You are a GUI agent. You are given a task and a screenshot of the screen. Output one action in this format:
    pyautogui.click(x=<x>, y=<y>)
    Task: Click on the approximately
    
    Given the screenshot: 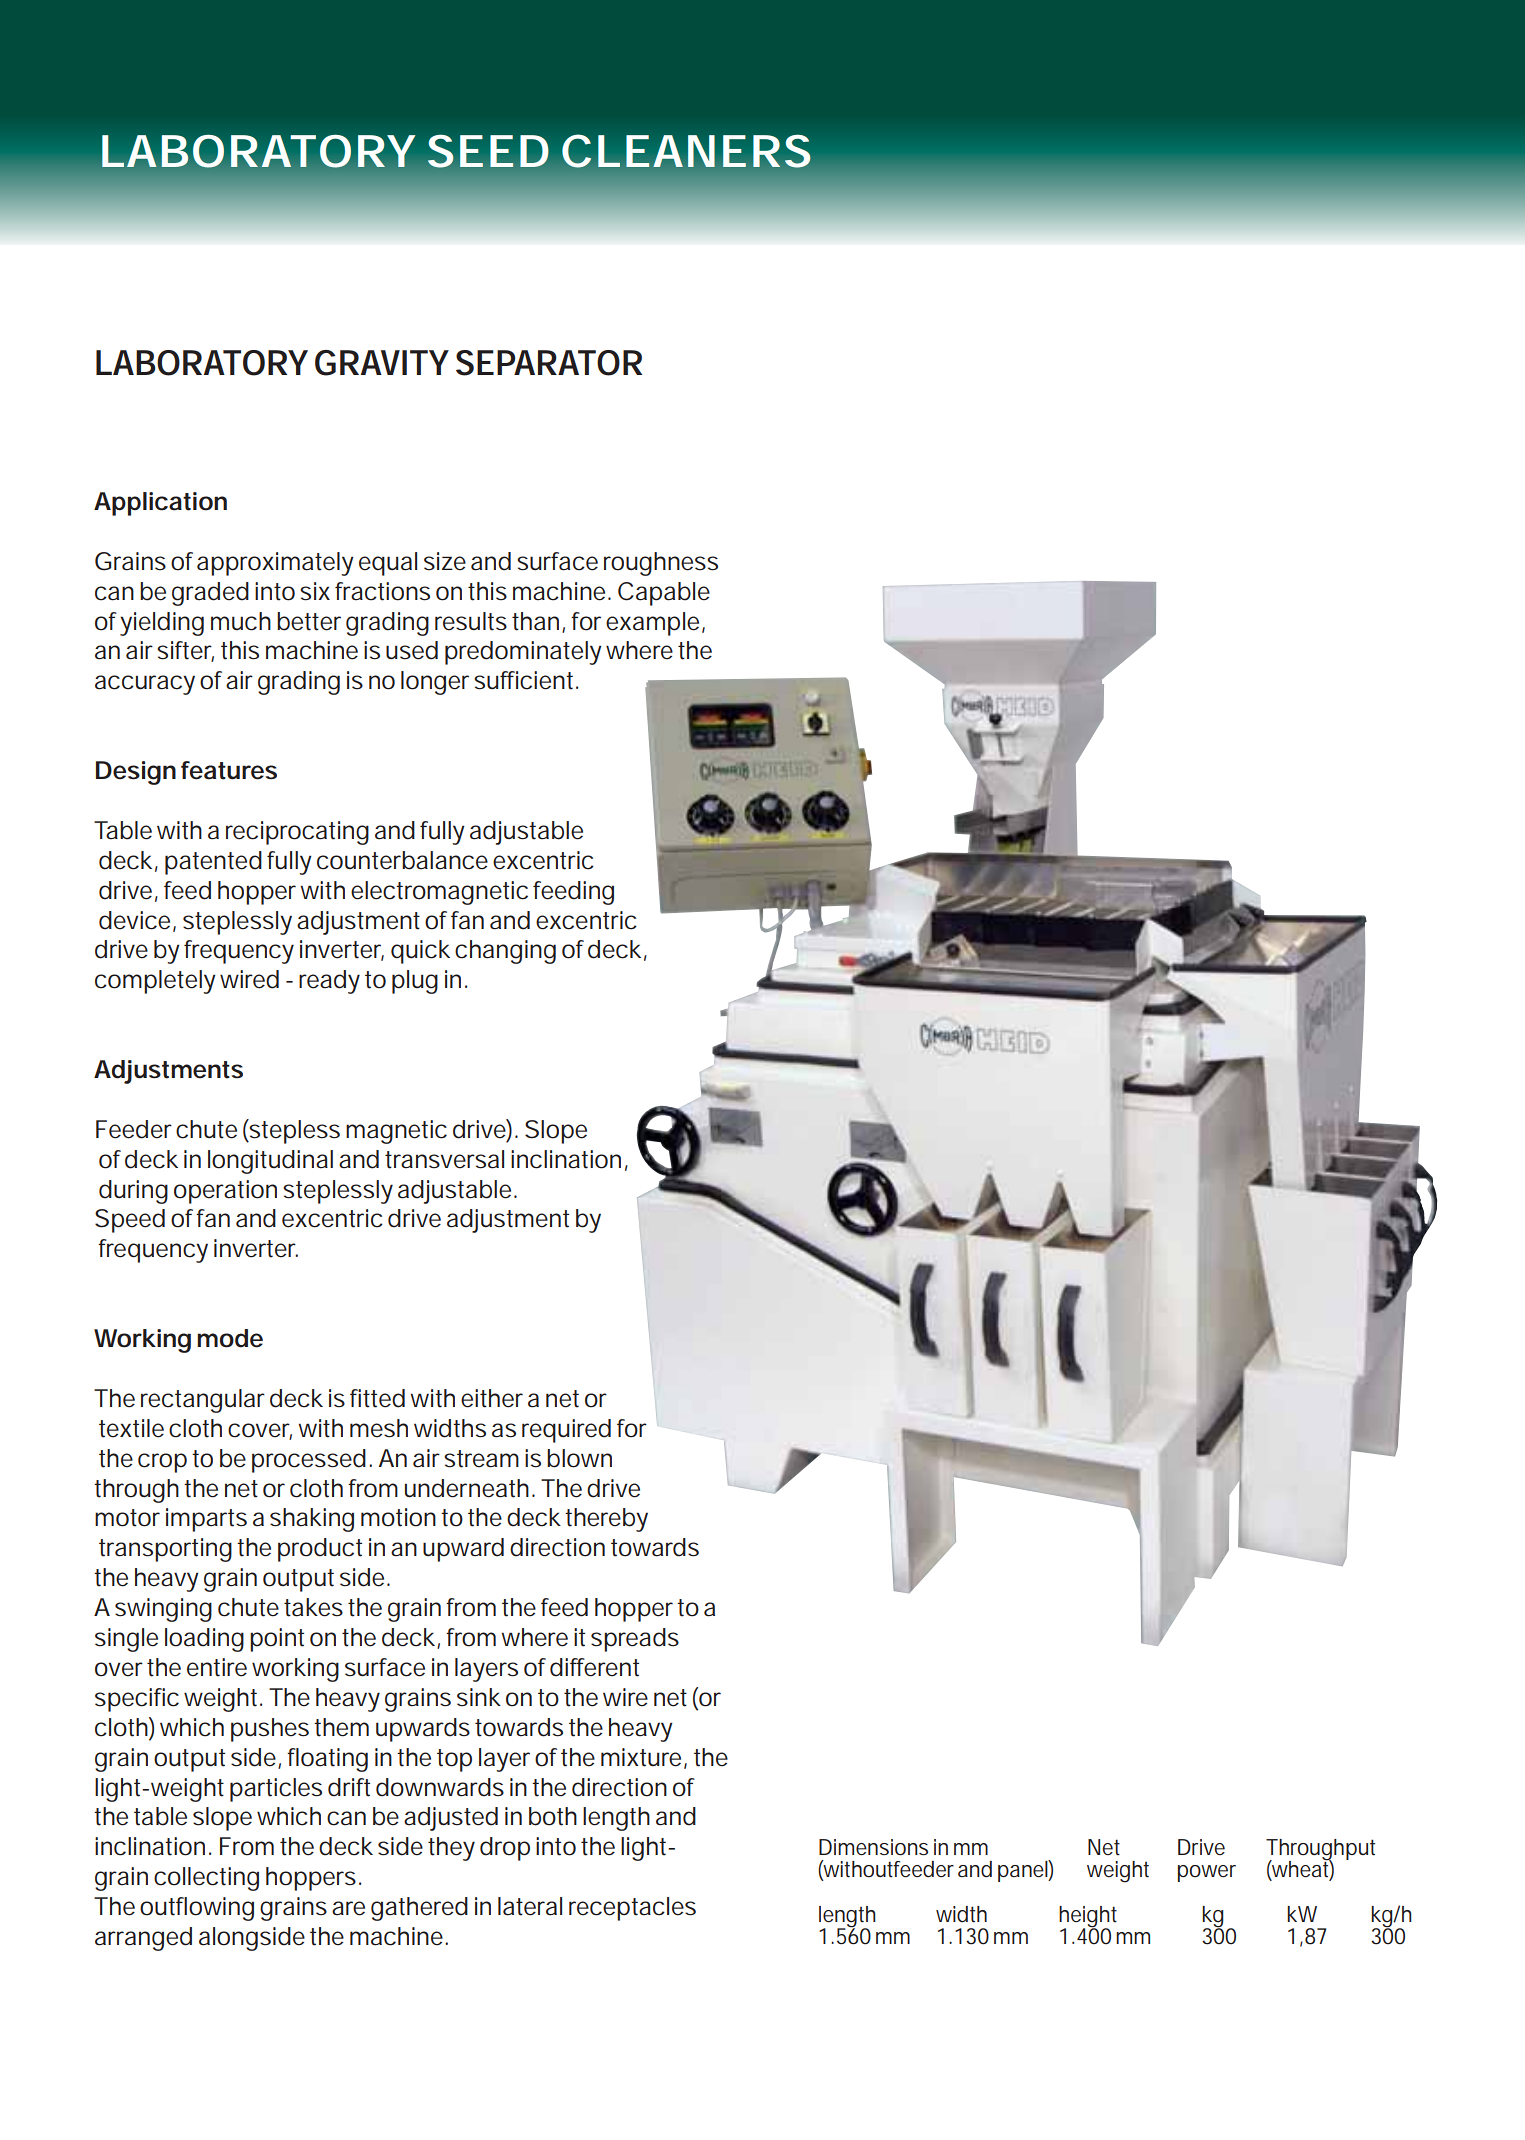 What is the action you would take?
    pyautogui.click(x=275, y=564)
